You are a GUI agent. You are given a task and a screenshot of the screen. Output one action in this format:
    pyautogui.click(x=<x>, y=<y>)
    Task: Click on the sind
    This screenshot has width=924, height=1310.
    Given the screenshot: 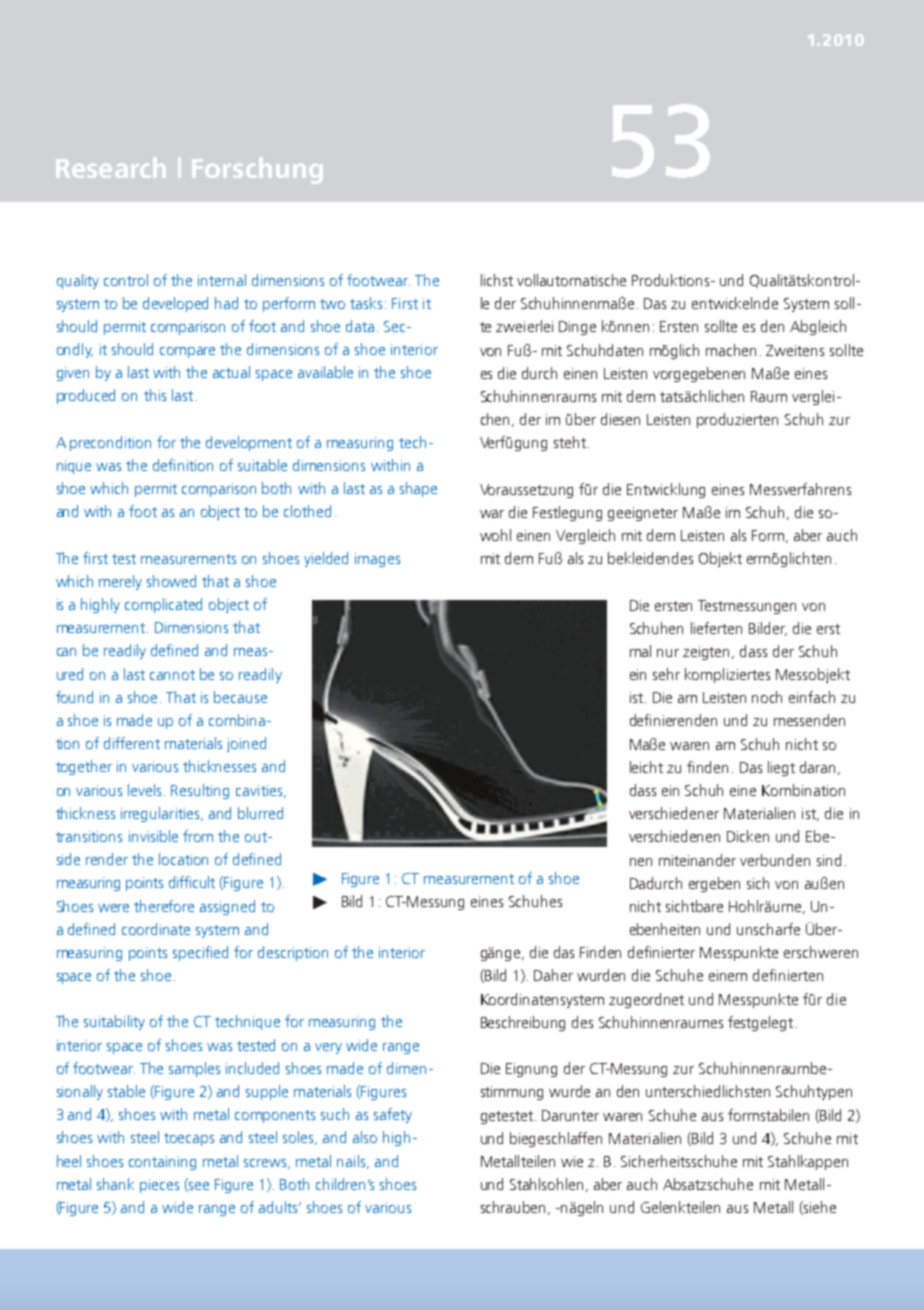 What is the action you would take?
    pyautogui.click(x=829, y=860)
